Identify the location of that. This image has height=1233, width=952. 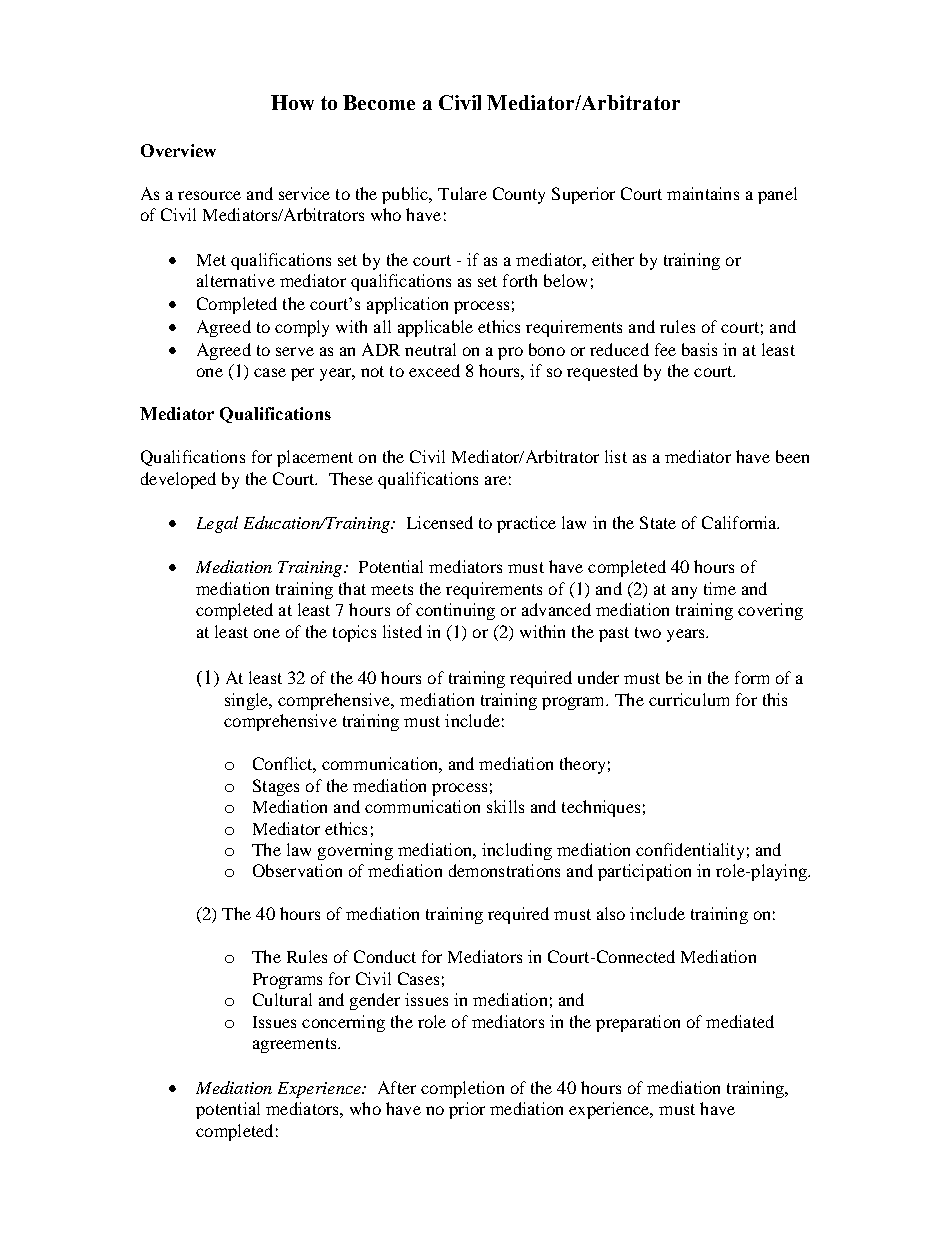
(352, 588).
